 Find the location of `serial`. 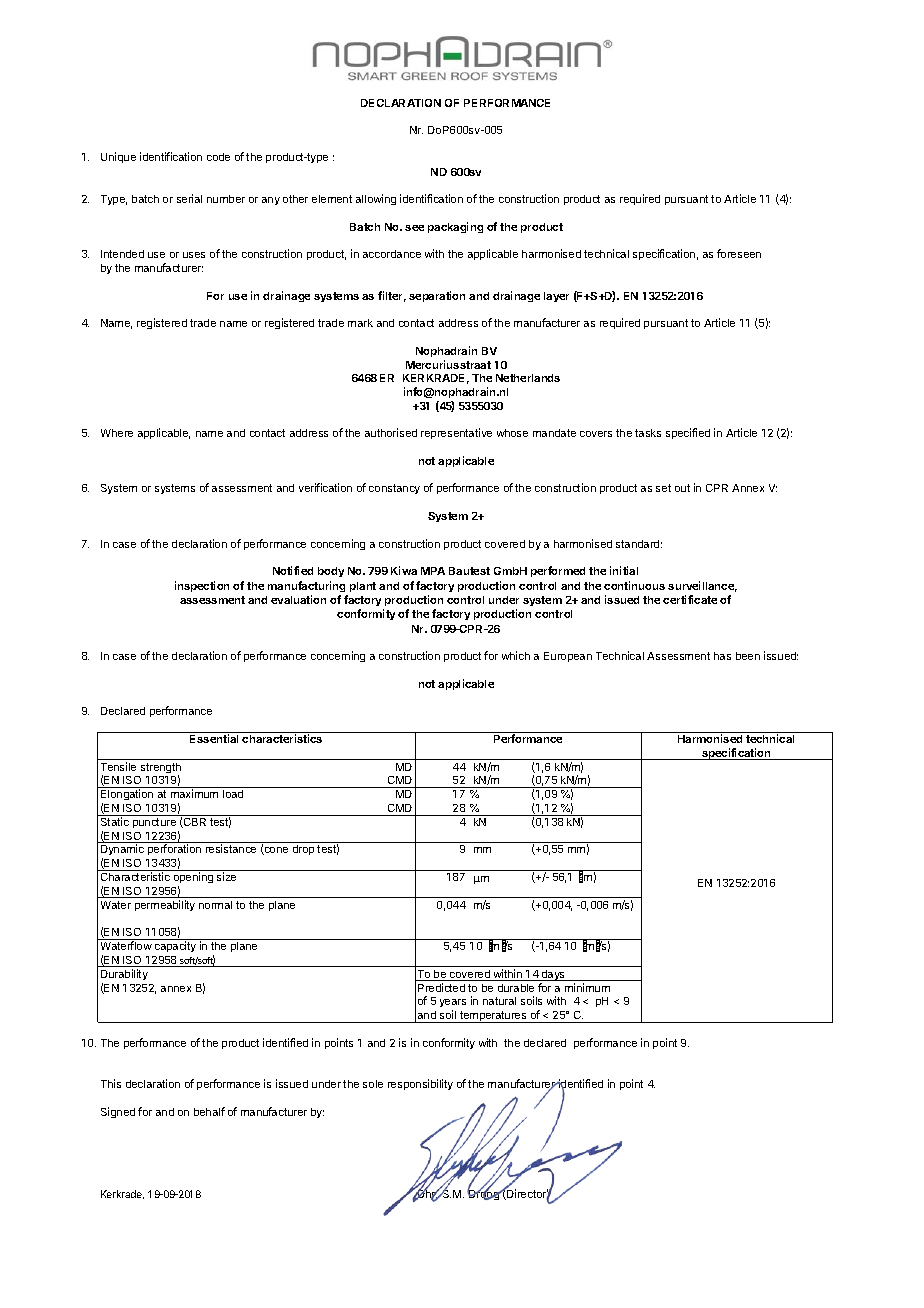

serial is located at coordinates (189, 198).
